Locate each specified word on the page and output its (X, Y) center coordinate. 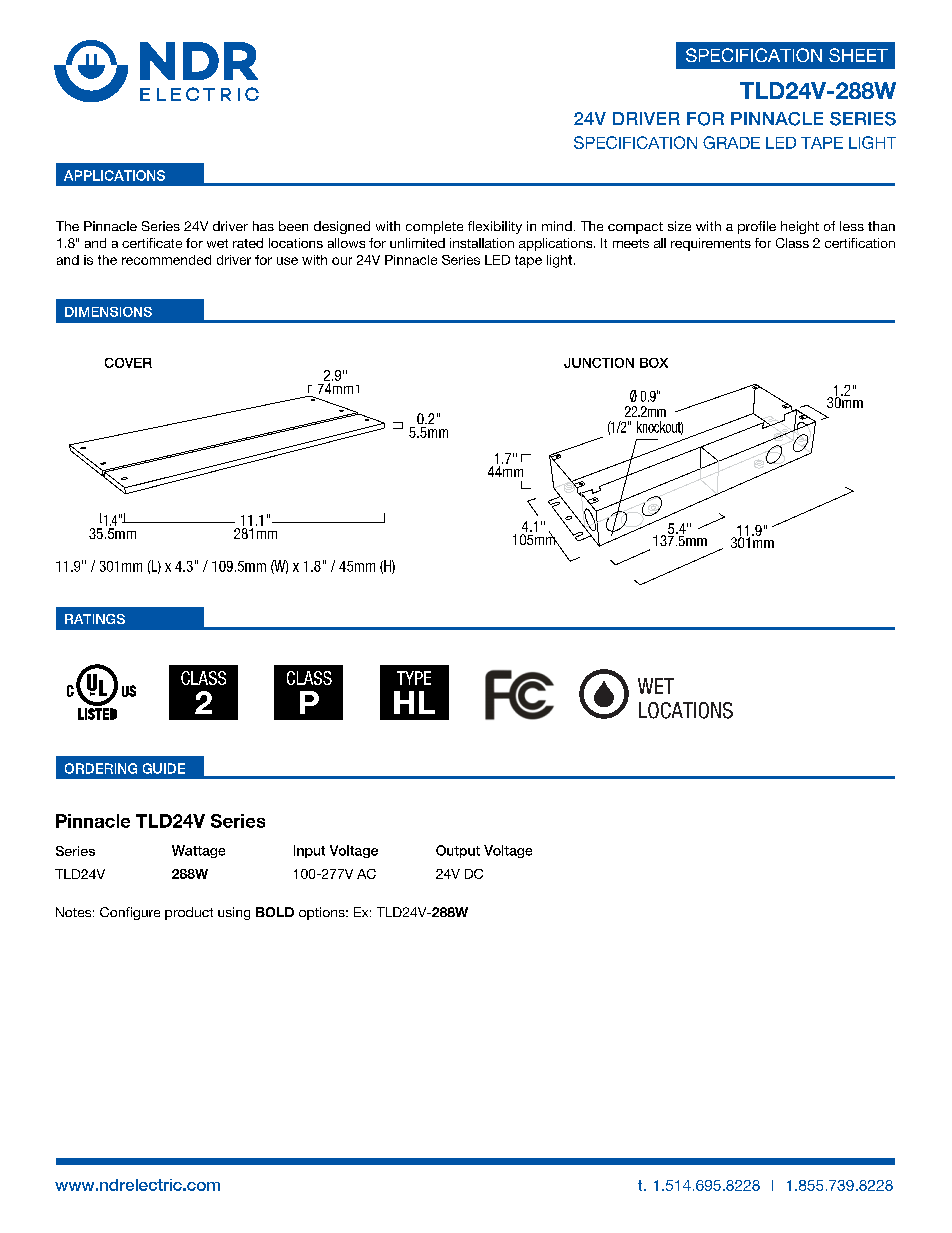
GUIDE (164, 768)
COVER (128, 363)
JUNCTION (599, 363)
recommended (166, 260)
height (800, 227)
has (263, 226)
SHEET (858, 55)
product (189, 913)
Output (458, 851)
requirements (711, 244)
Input (309, 851)
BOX (654, 363)
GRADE (731, 142)
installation (482, 243)
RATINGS (95, 619)
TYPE (414, 678)
